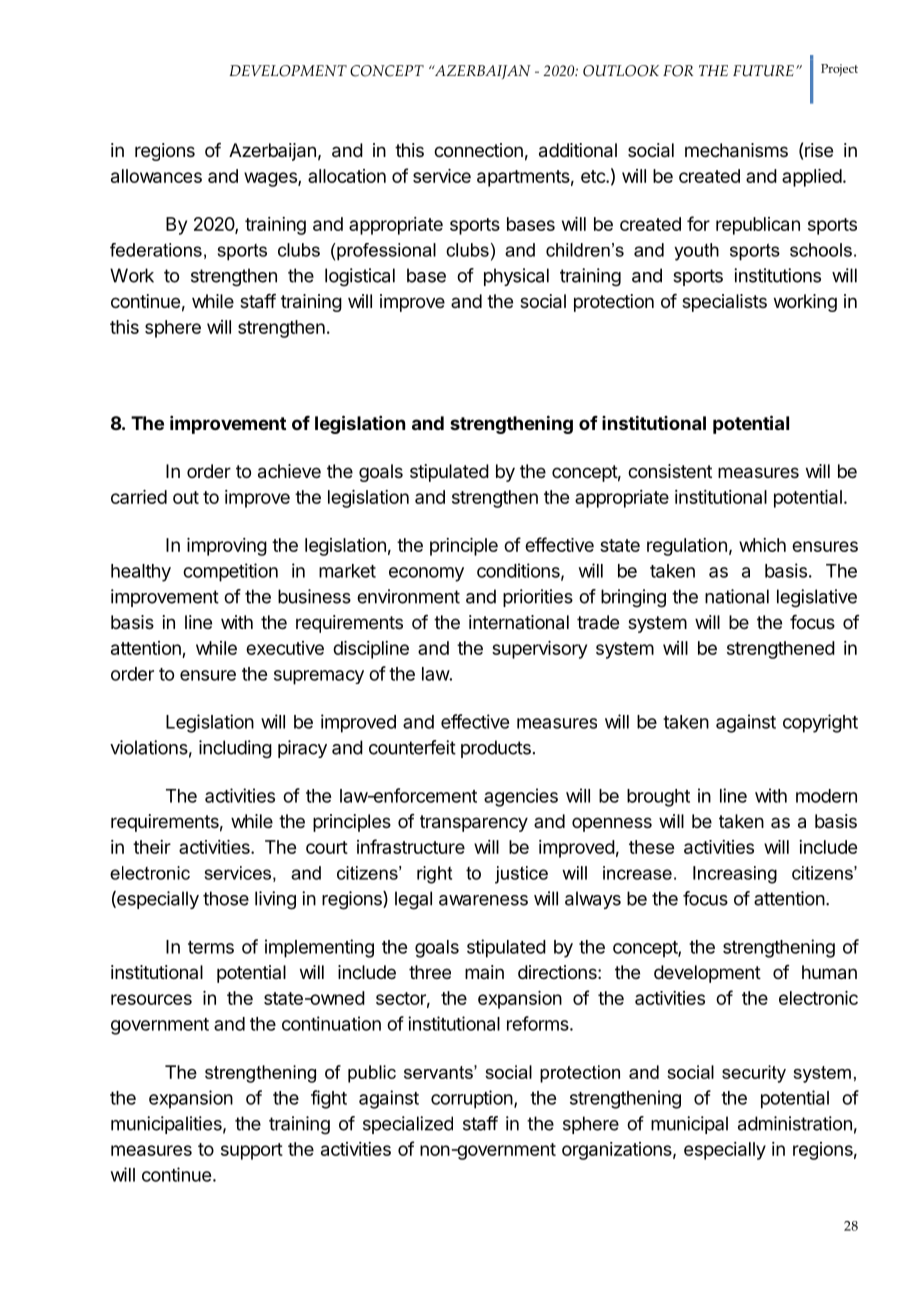 The image size is (924, 1308). I want to click on wages, so click(271, 179).
